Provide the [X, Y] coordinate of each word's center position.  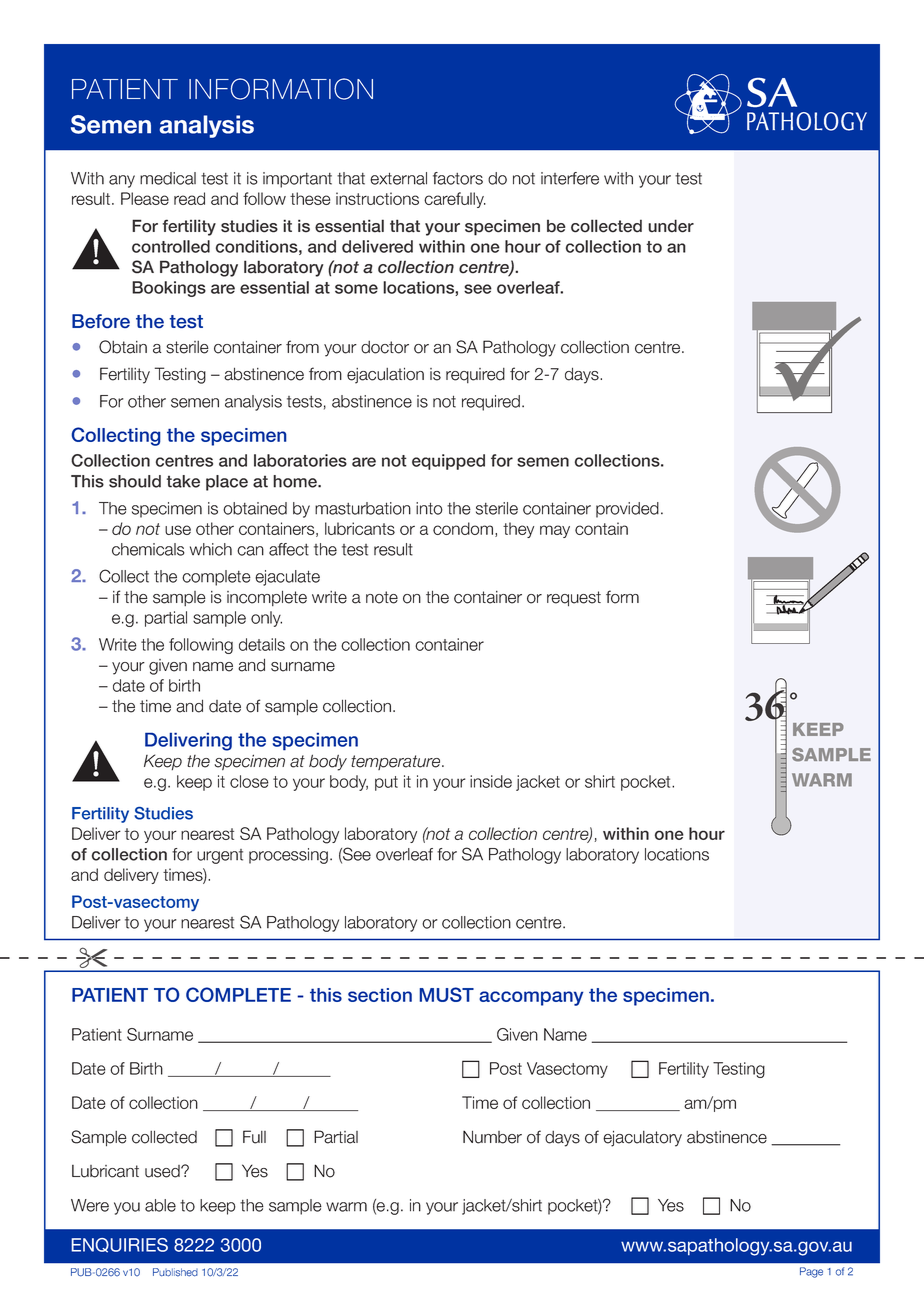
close [249, 781]
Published [175, 1272]
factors [458, 178]
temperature [397, 762]
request [574, 599]
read [189, 198]
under [671, 226]
